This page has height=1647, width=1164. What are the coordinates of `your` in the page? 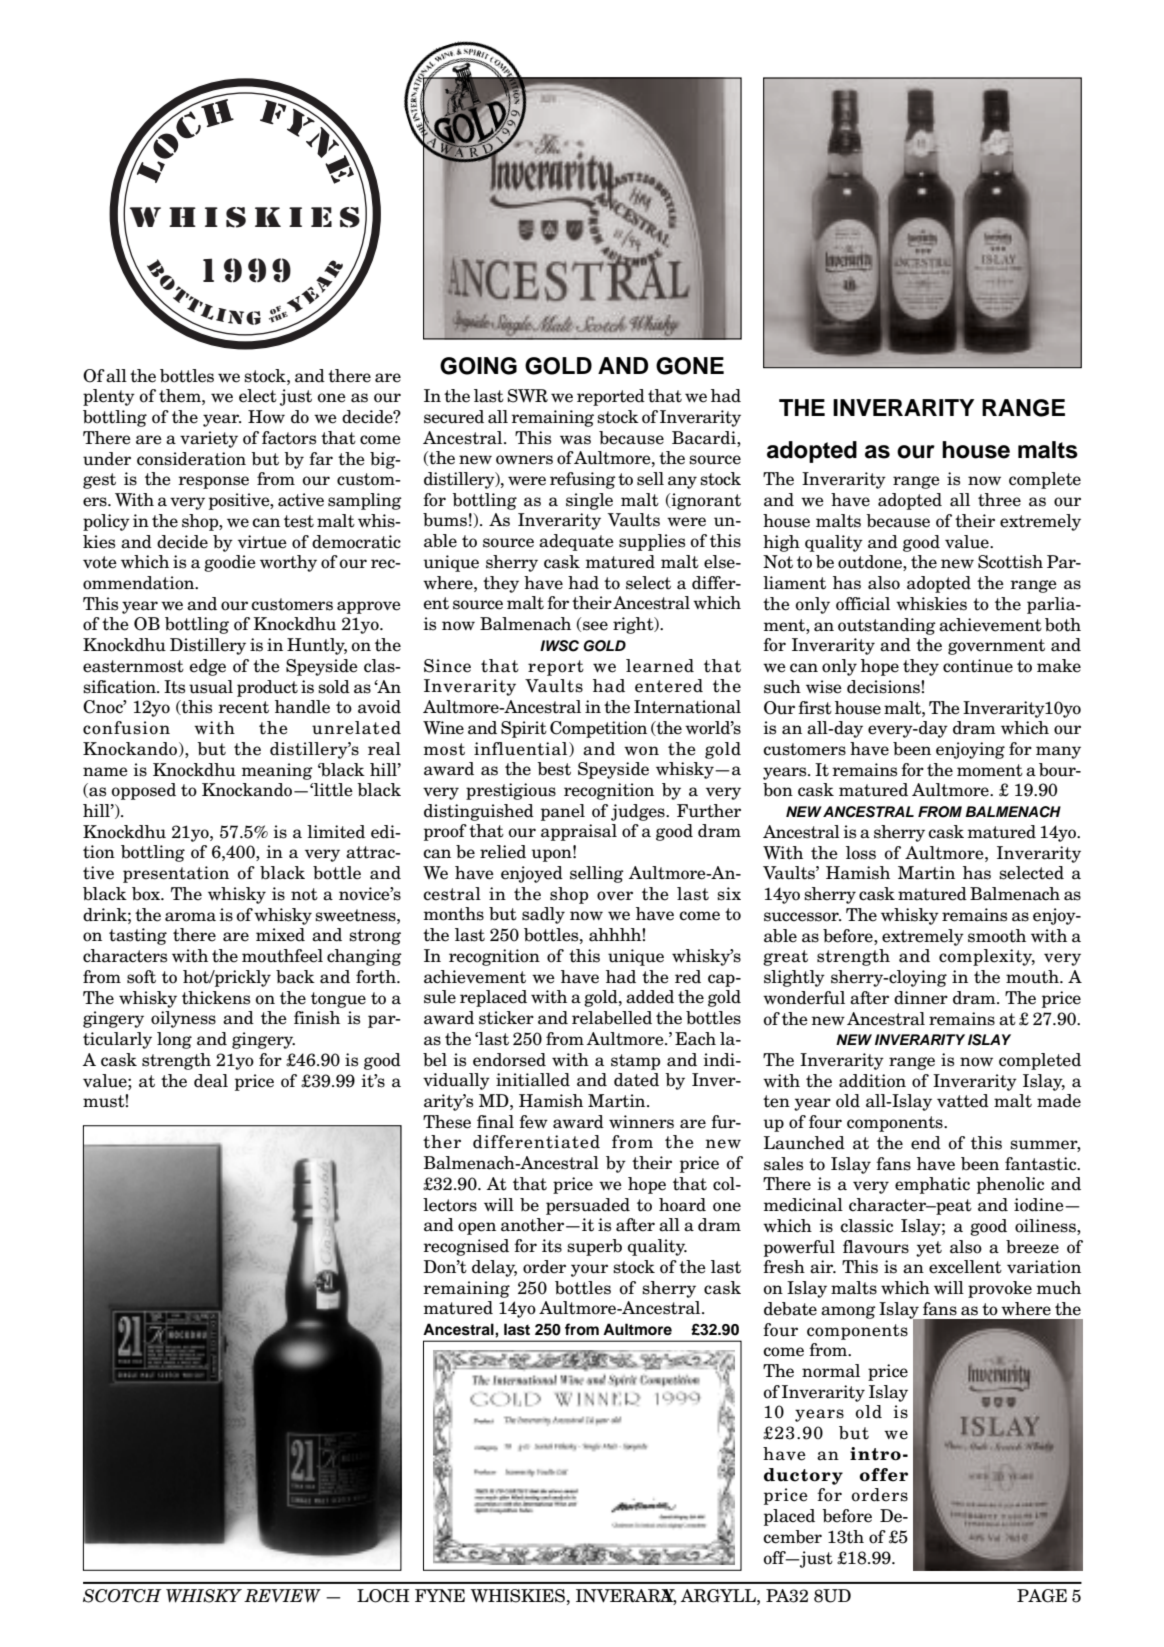 It's located at (589, 1270).
